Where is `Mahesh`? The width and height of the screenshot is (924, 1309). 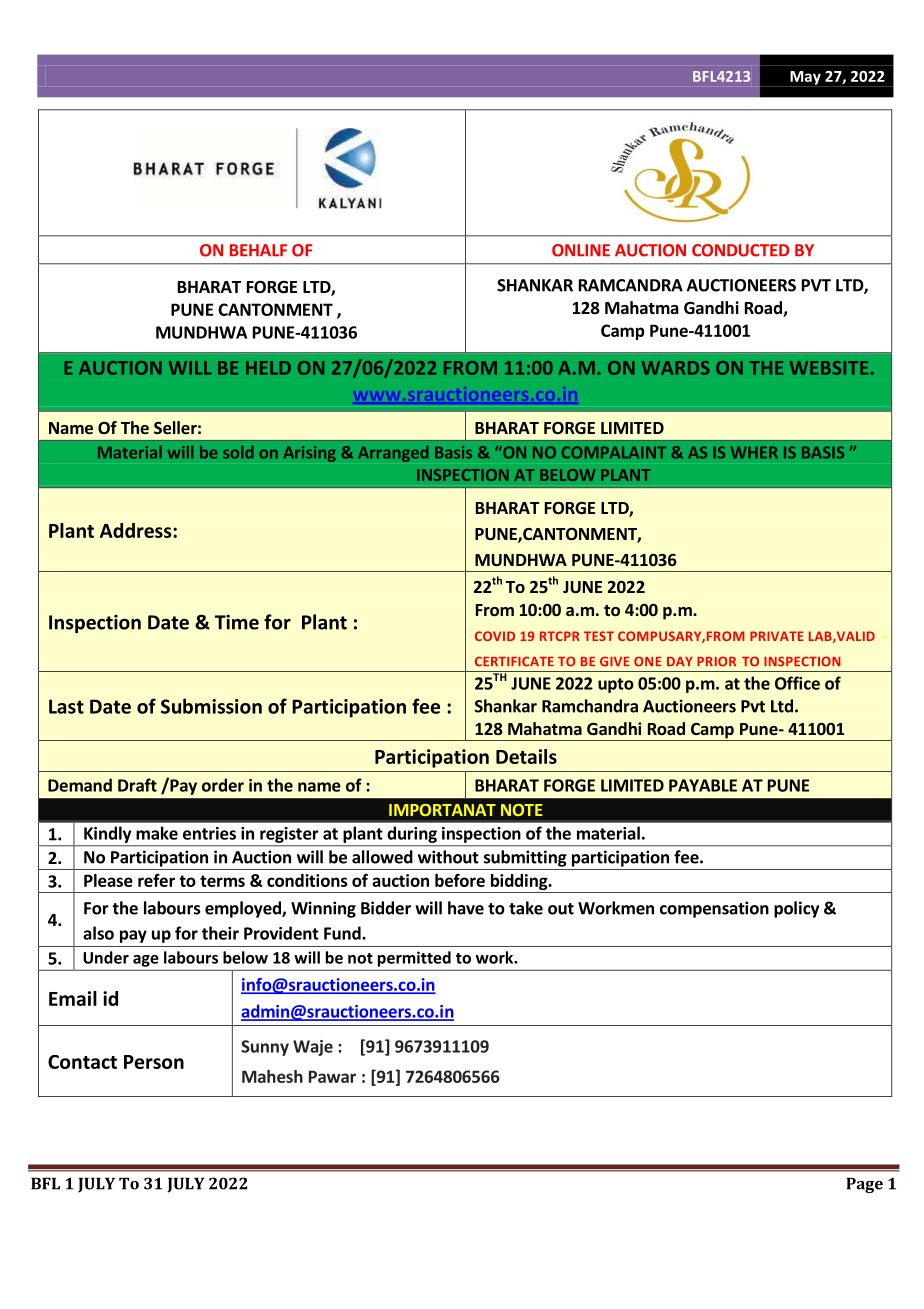
Mahesh is located at coordinates (272, 1076).
